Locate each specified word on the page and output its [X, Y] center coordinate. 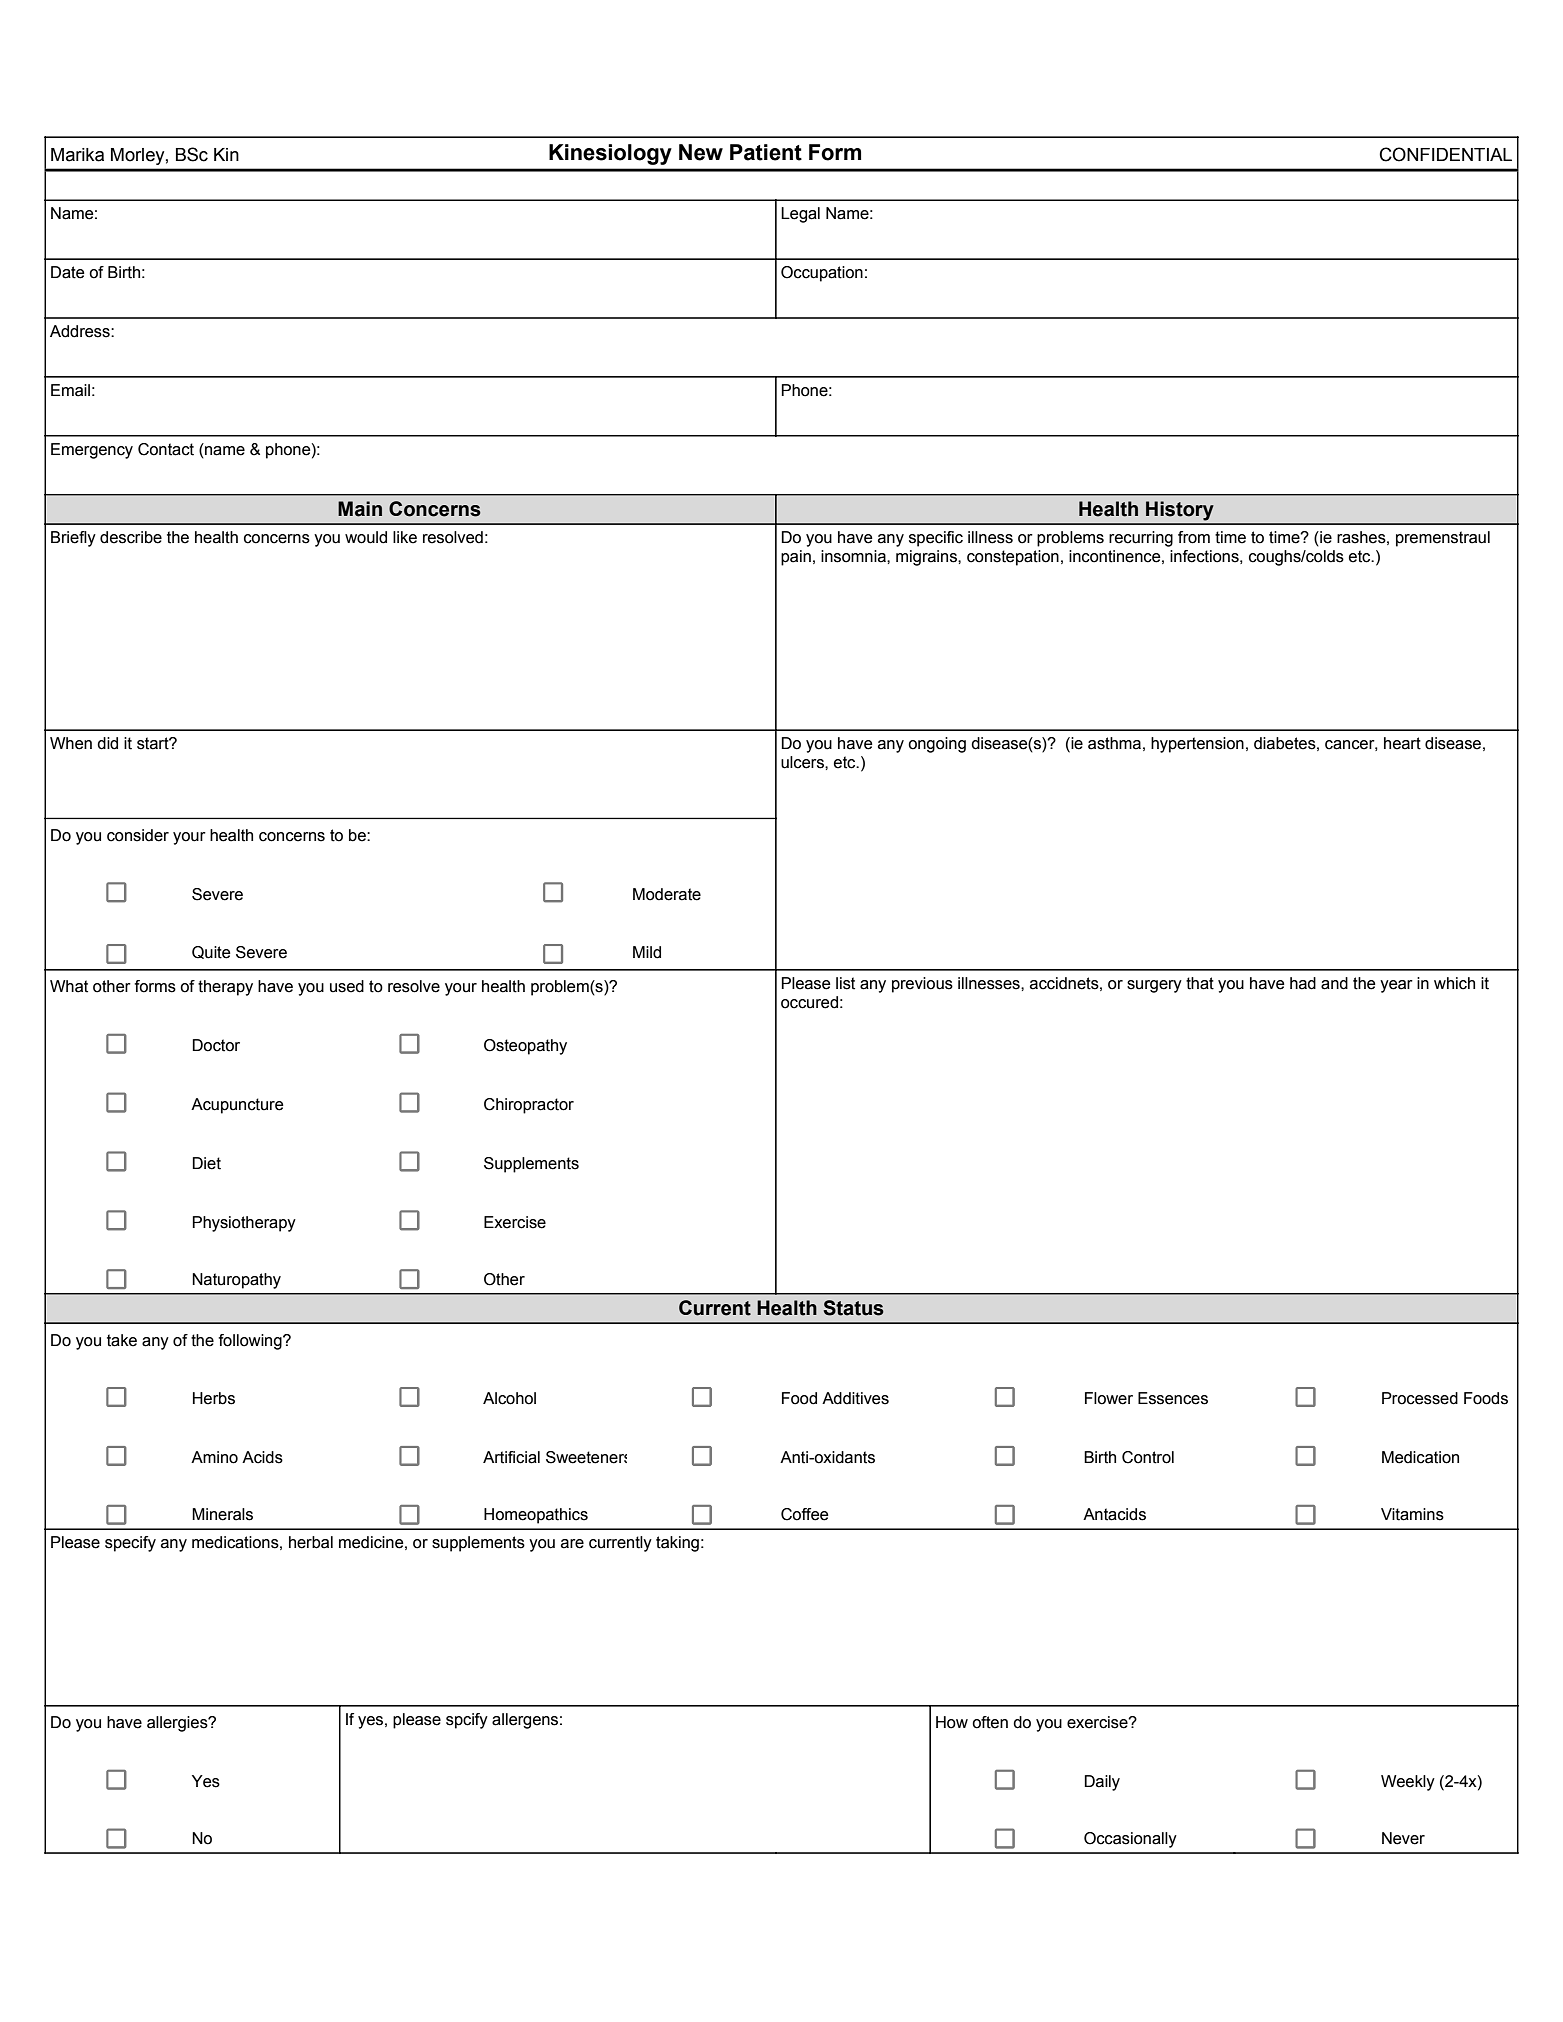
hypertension [1197, 745]
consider [138, 835]
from [1194, 537]
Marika [77, 155]
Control [1148, 1457]
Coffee [805, 1514]
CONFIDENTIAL [1445, 154]
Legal [800, 215]
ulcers [803, 762]
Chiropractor [529, 1106]
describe [131, 537]
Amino [214, 1457]
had [1303, 983]
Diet [206, 1163]
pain [796, 558]
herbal [311, 1542]
